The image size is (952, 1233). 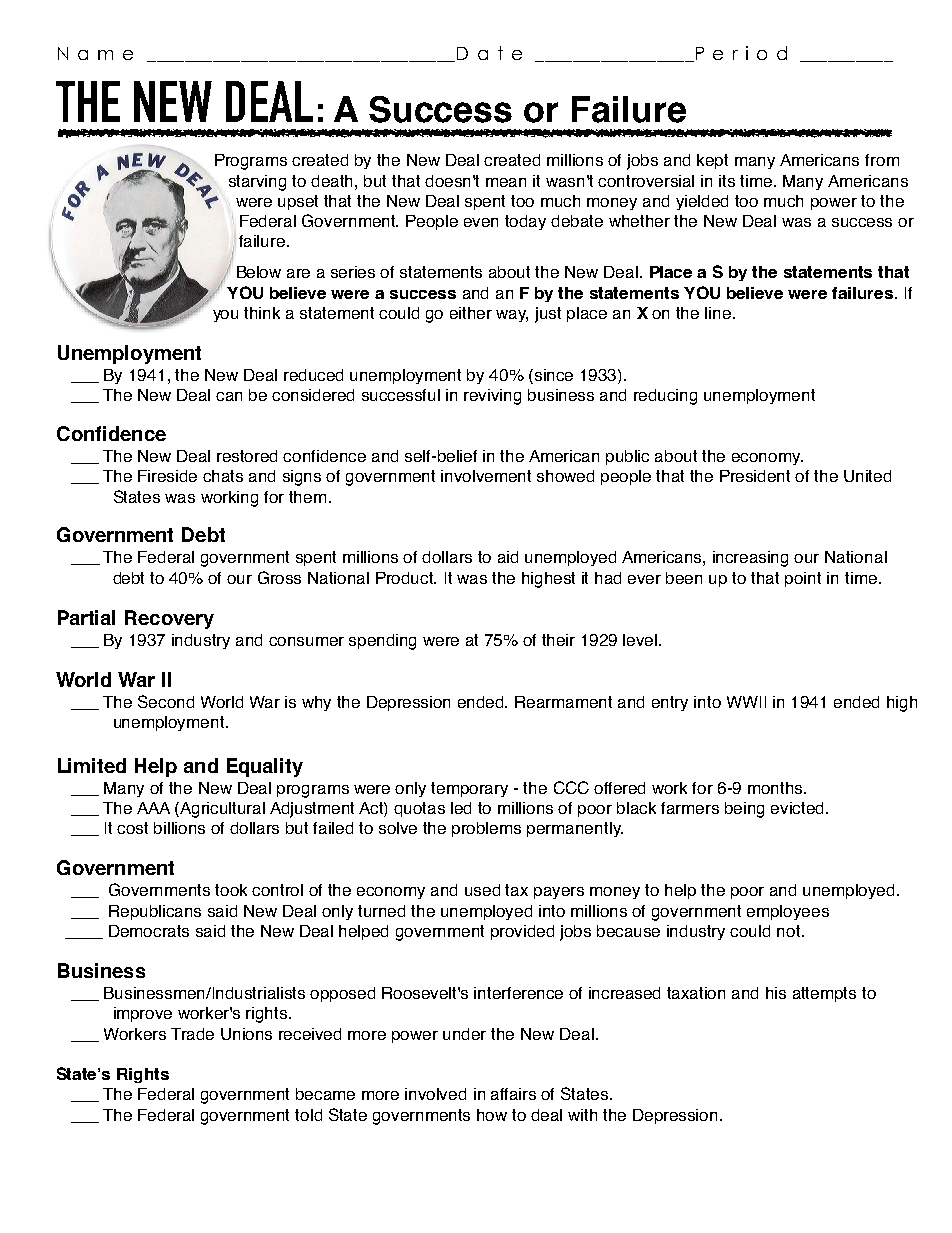 What do you see at coordinates (166, 701) in the screenshot?
I see `Second` at bounding box center [166, 701].
